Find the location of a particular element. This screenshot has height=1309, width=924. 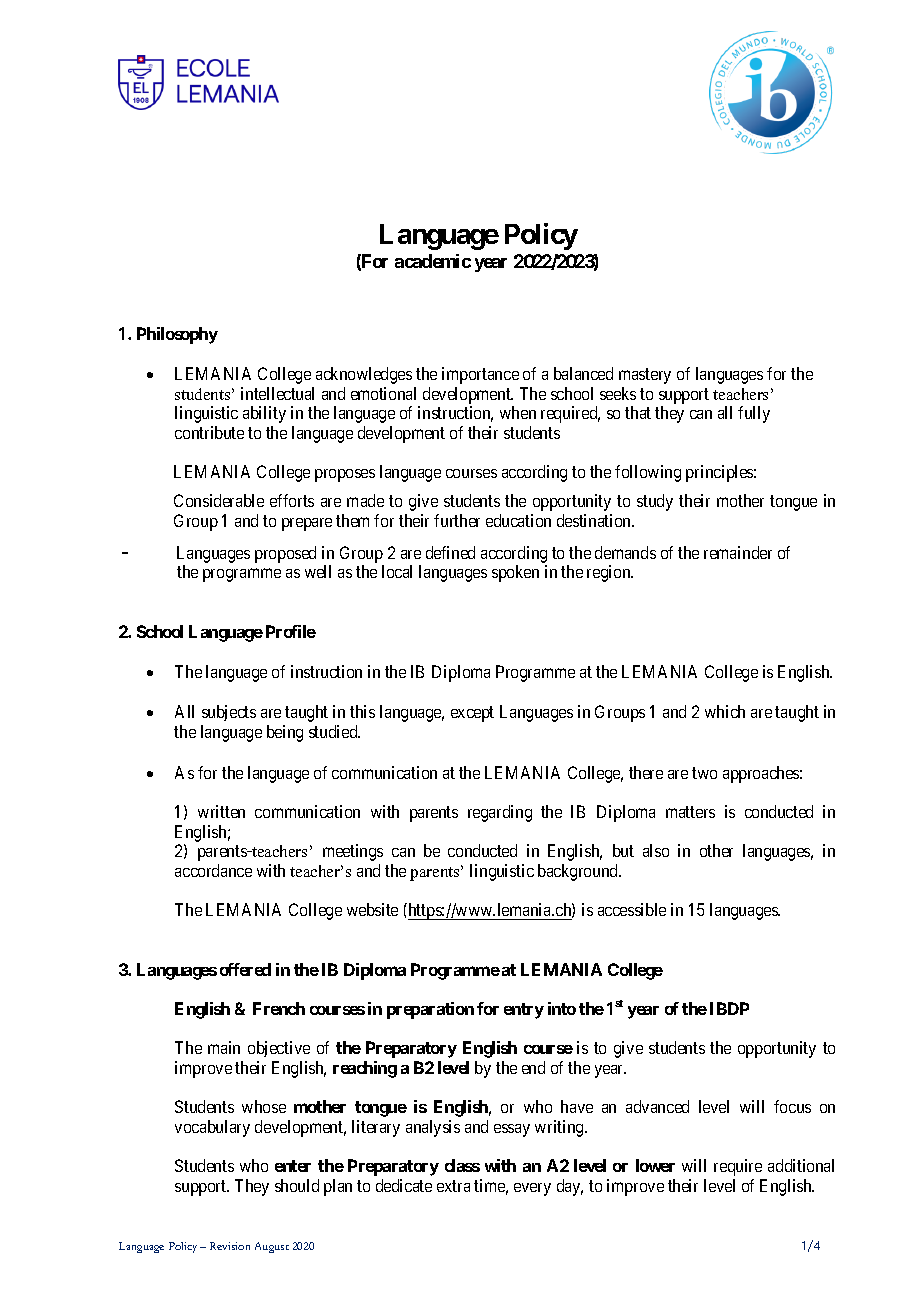

spoken is located at coordinates (515, 573).
